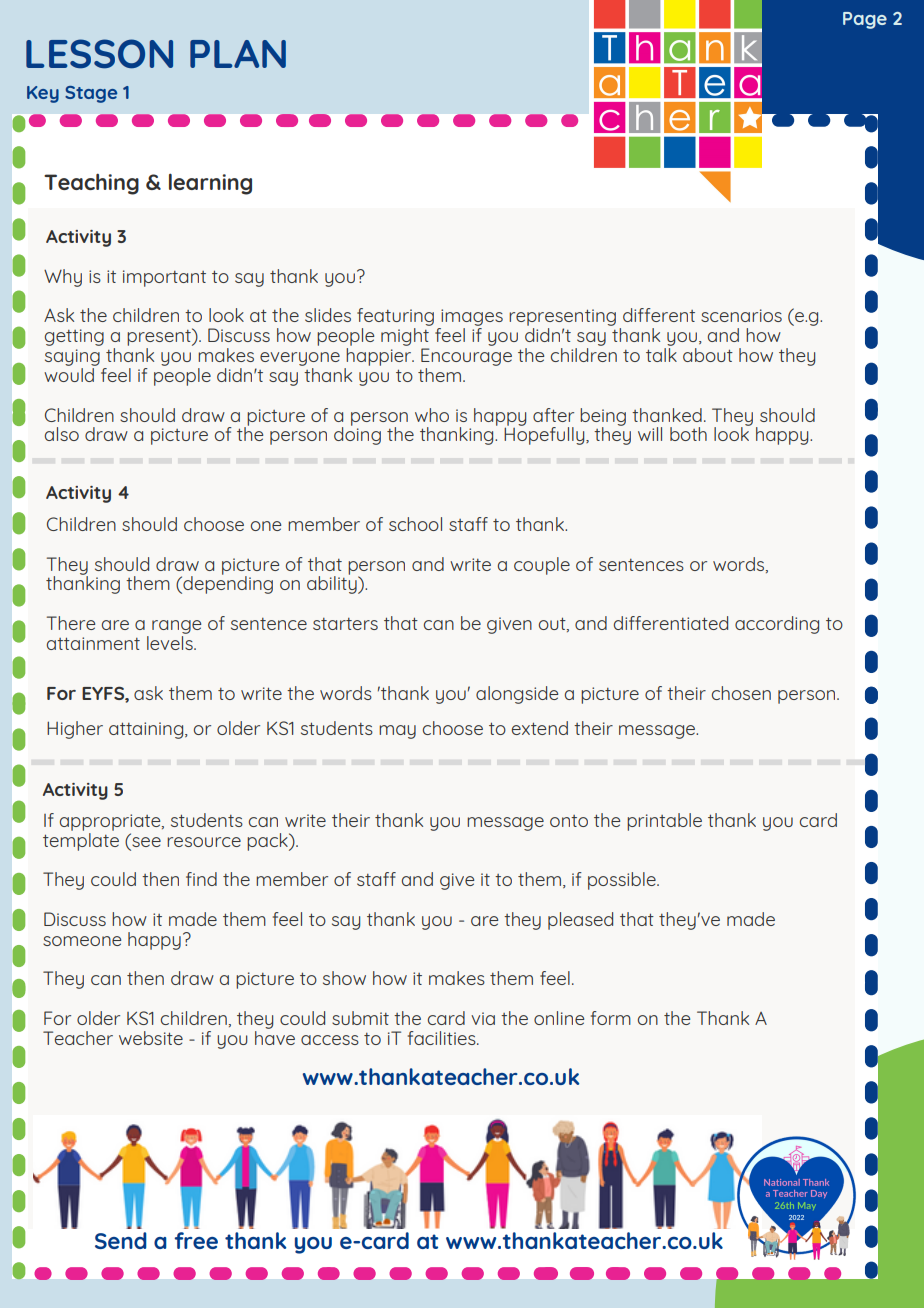 Image resolution: width=924 pixels, height=1308 pixels. Describe the element at coordinates (777, 625) in the image. I see `according` at that location.
